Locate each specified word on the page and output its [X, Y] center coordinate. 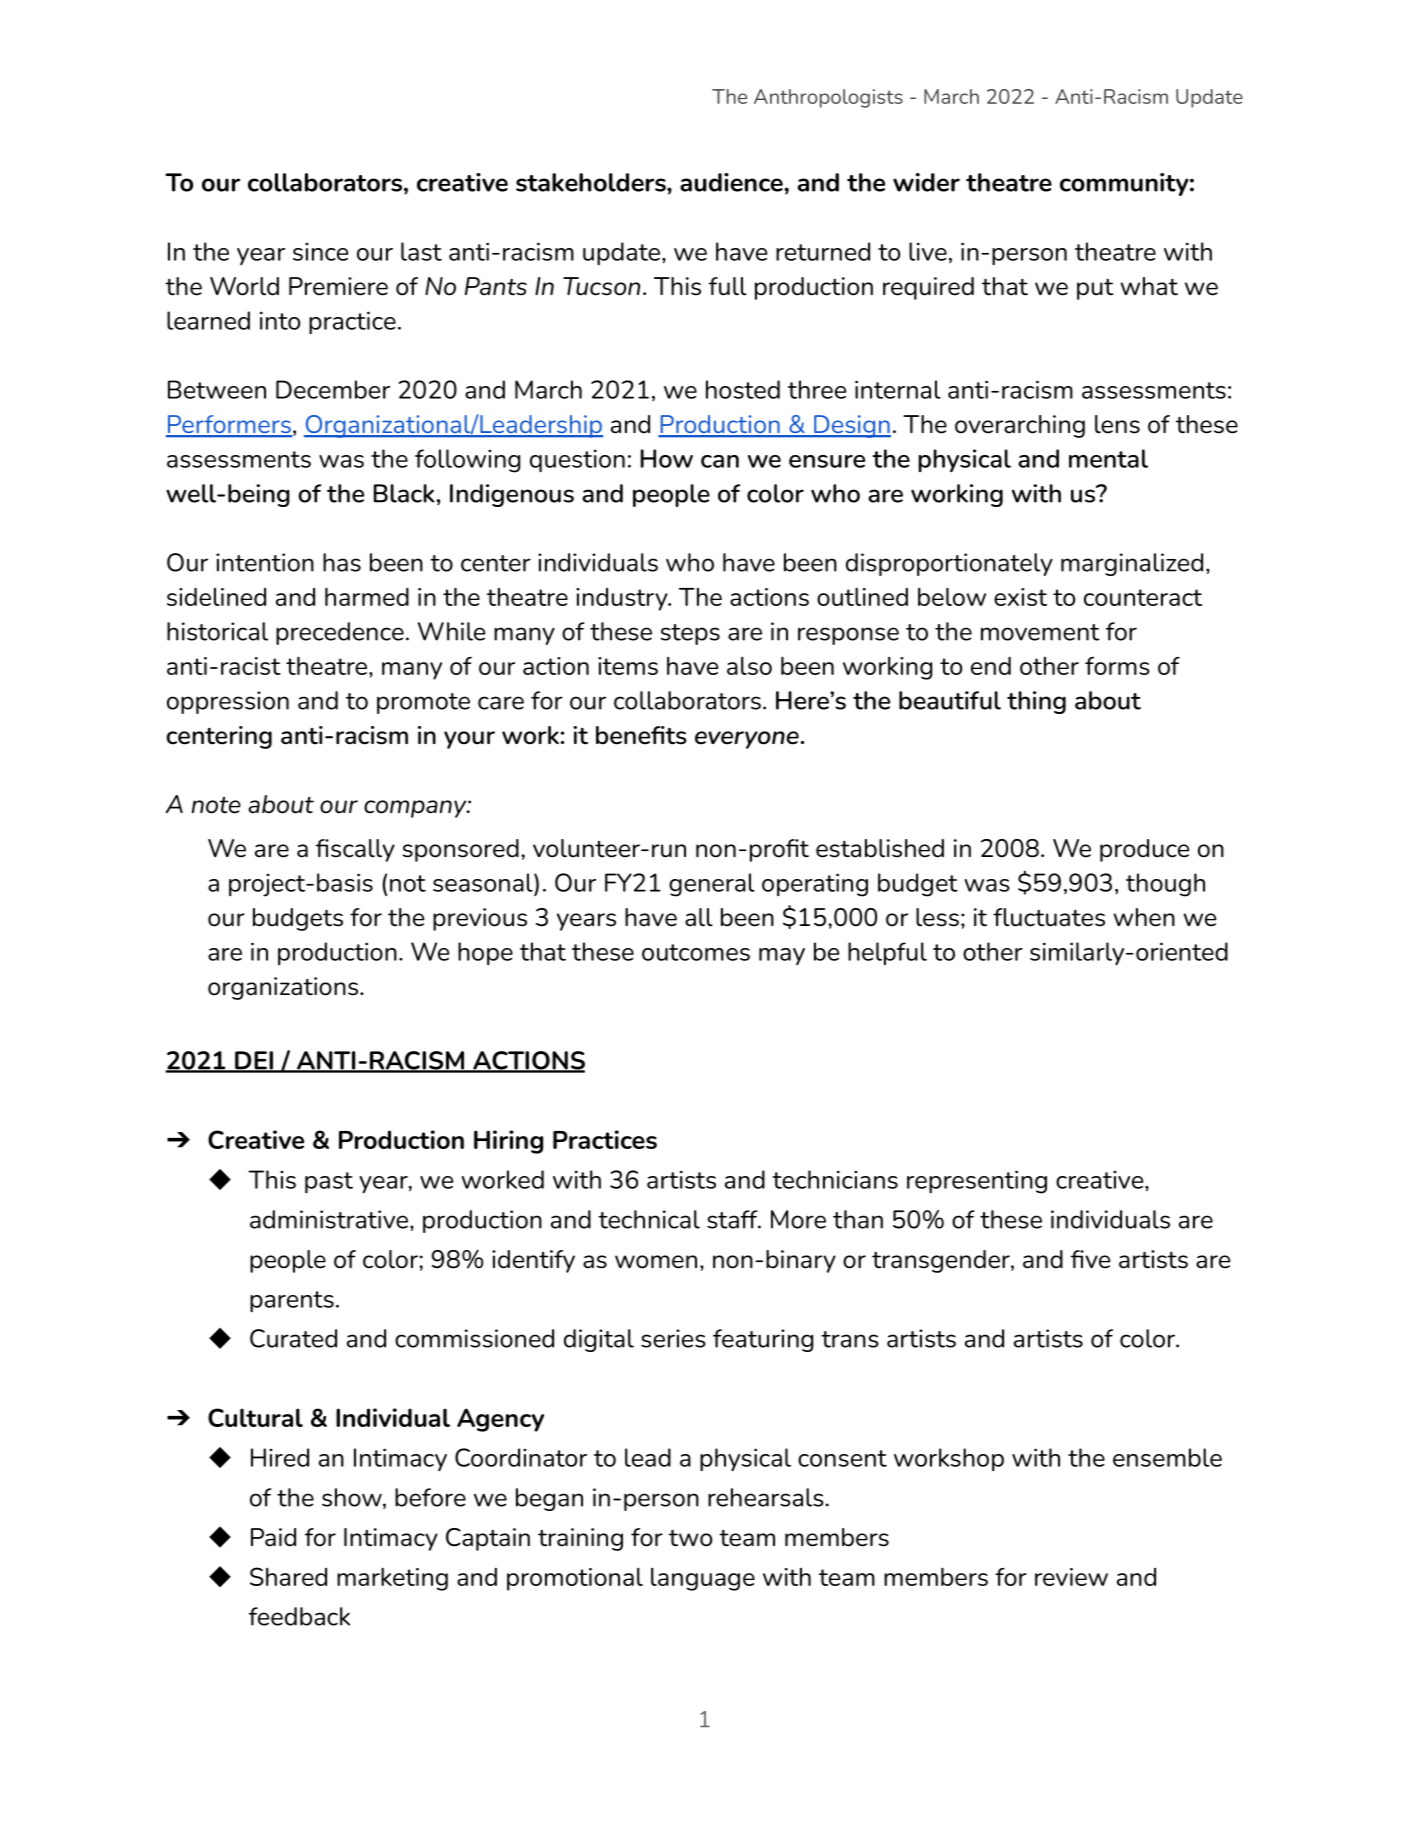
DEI [254, 1061]
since [320, 252]
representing [977, 1182]
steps [690, 634]
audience [732, 182]
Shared [288, 1576]
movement [1040, 632]
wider [926, 182]
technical [649, 1219]
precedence [340, 633]
